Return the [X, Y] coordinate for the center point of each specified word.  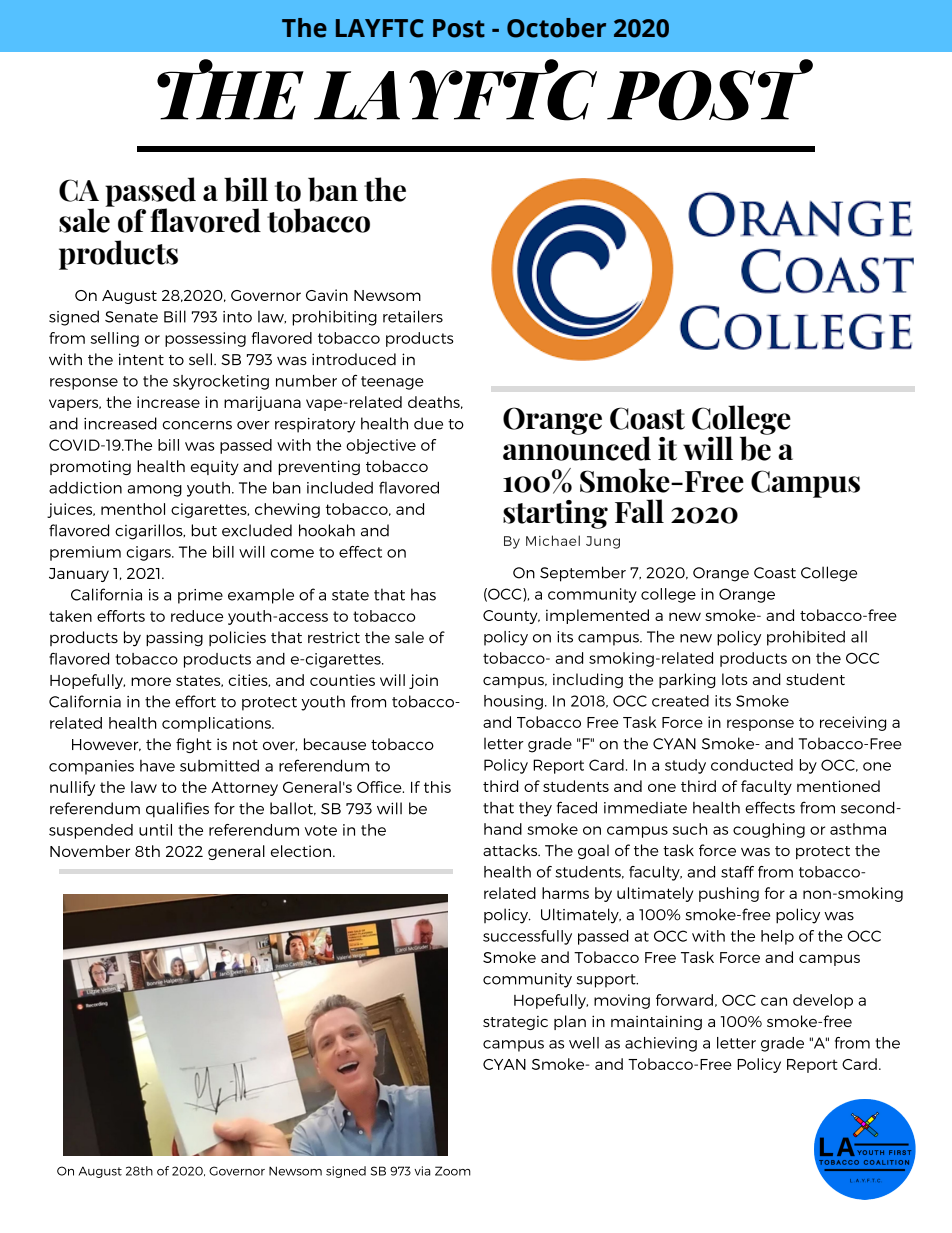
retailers [413, 316]
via [422, 1171]
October [556, 28]
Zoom [453, 1171]
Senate [131, 317]
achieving [661, 1044]
